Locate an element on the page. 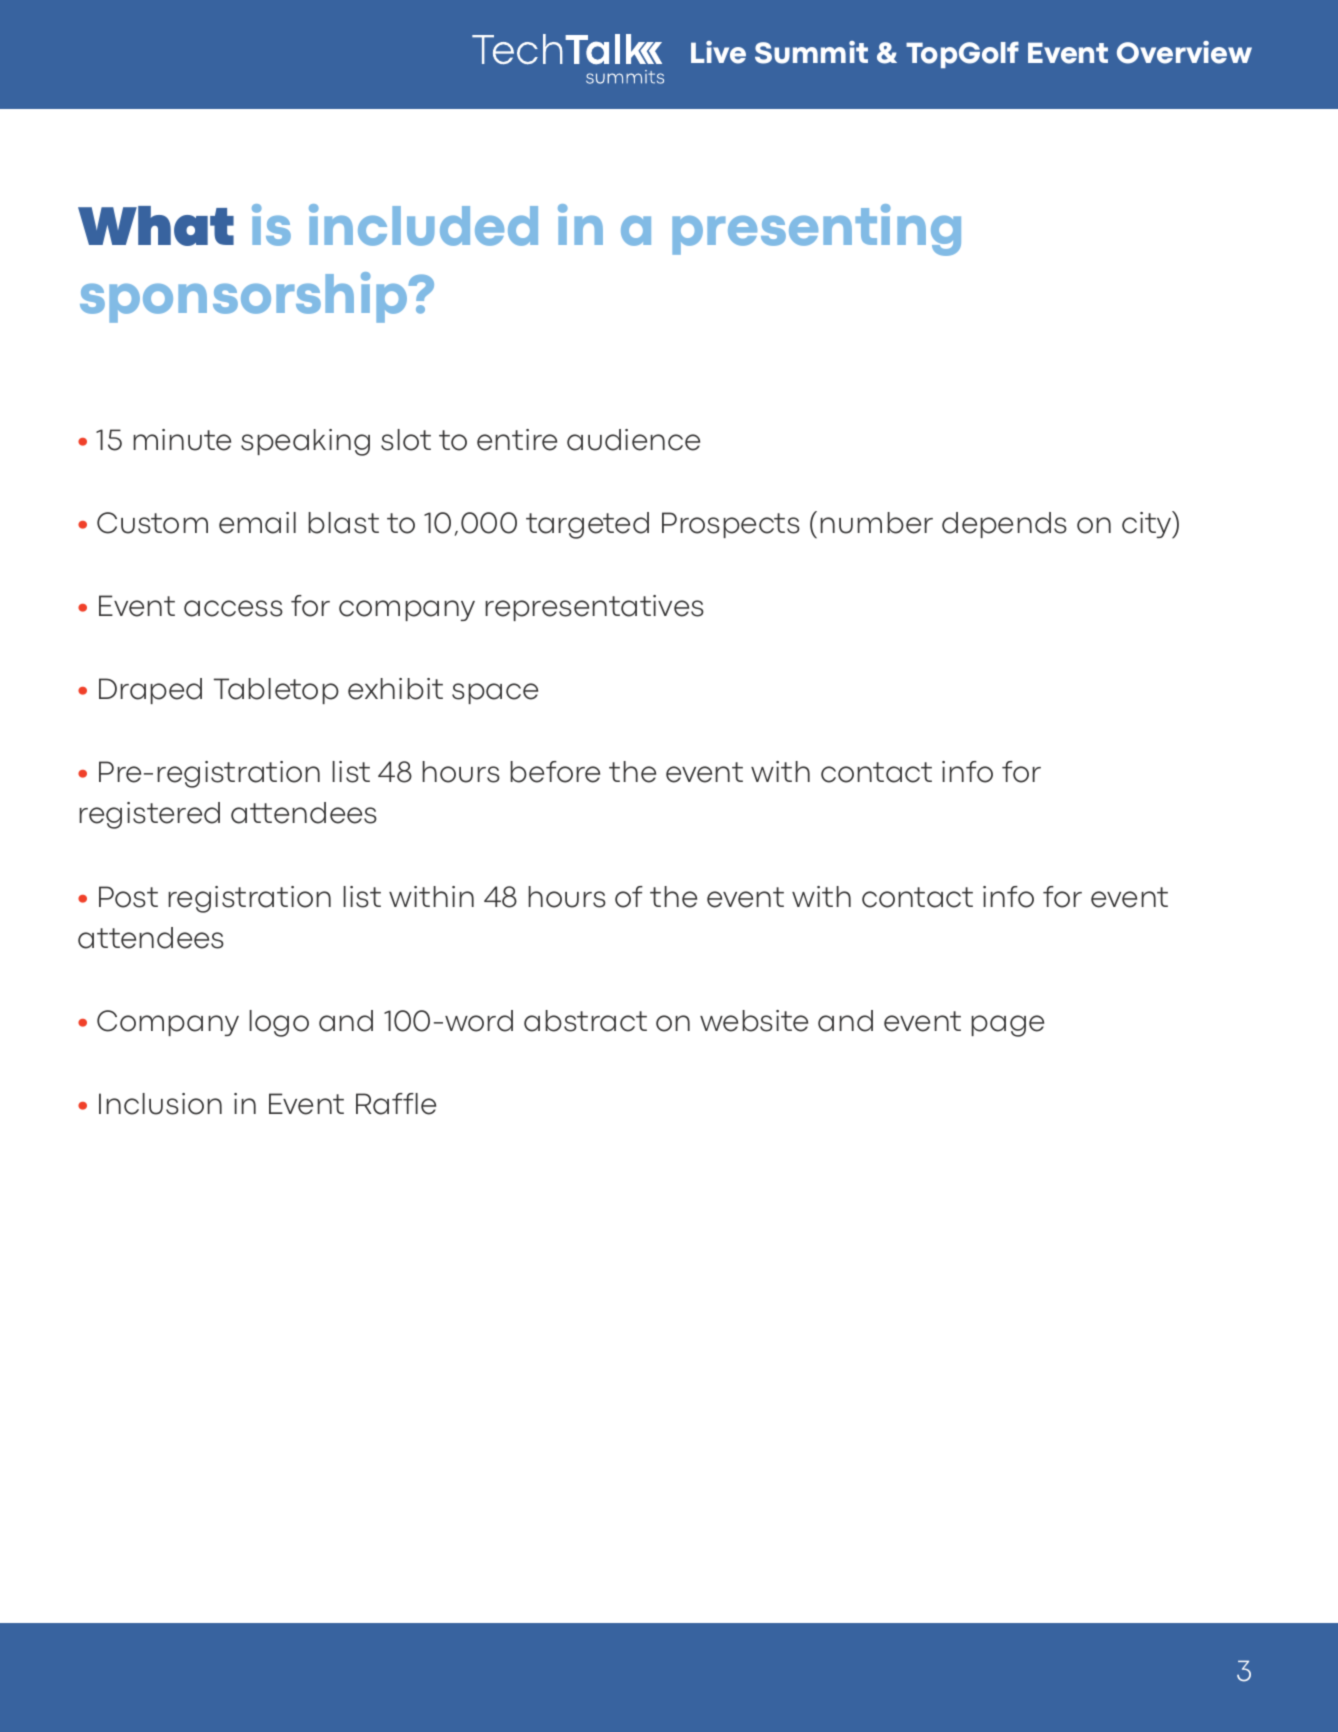 The height and width of the page is (1732, 1338). Tabletop is located at coordinates (276, 691).
